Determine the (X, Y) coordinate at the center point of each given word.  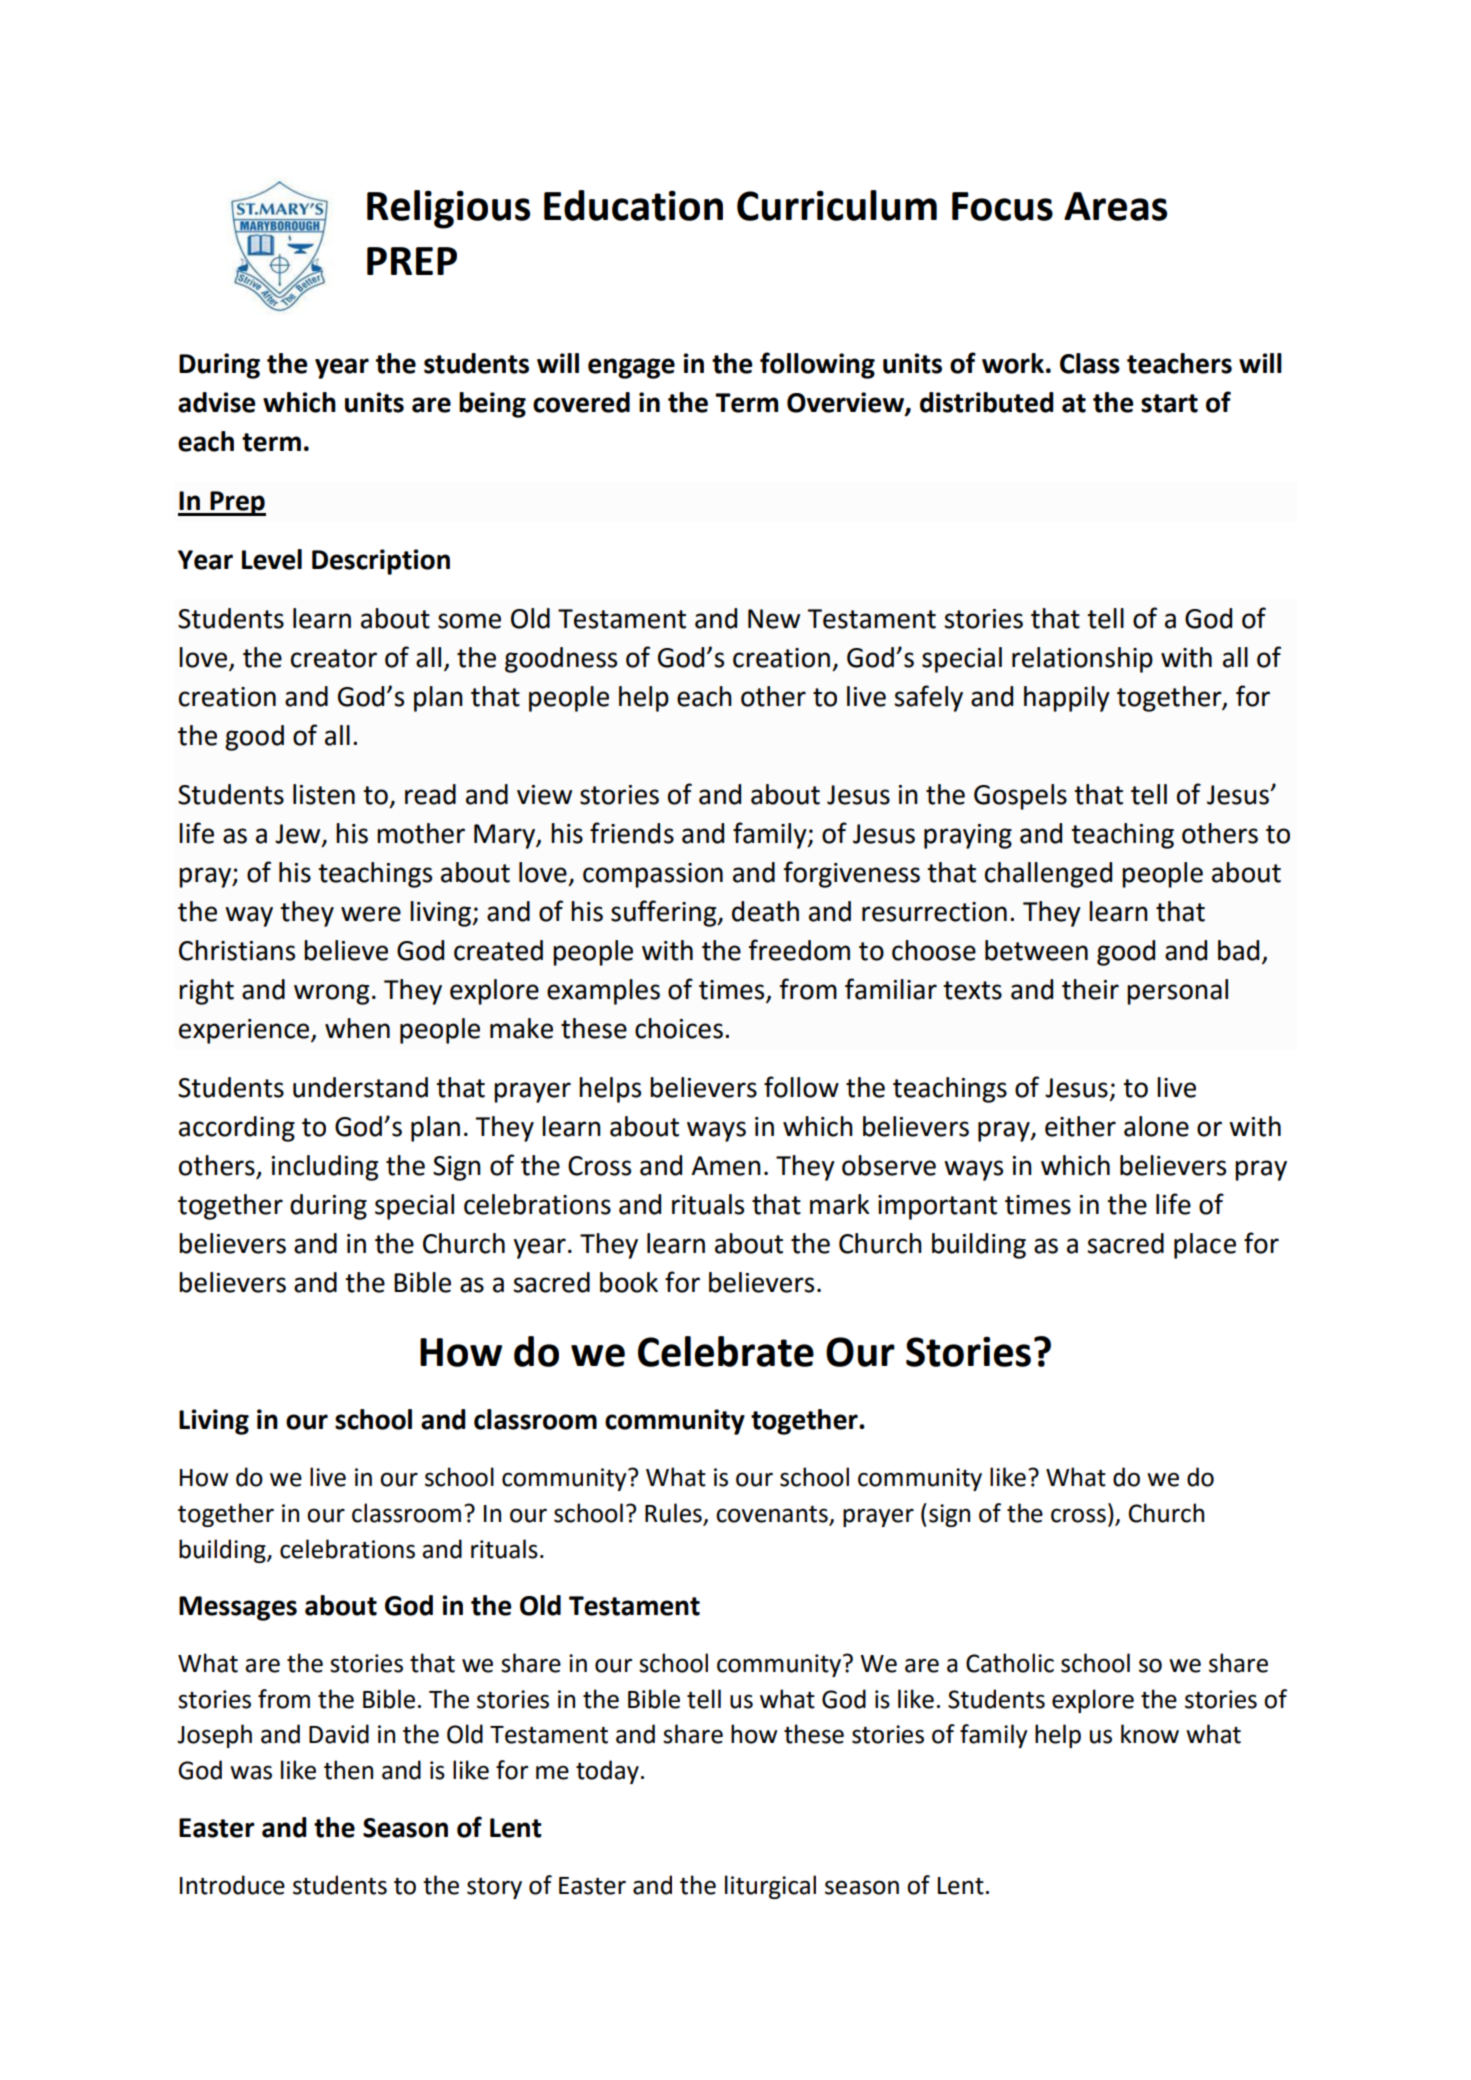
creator (334, 658)
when (357, 1028)
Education (633, 205)
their (1090, 989)
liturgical (770, 1887)
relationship (1082, 660)
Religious (448, 209)
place (1205, 1246)
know (1150, 1734)
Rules (673, 1513)
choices (679, 1028)
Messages (238, 1608)
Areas (1115, 206)
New (774, 619)
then (348, 1770)
